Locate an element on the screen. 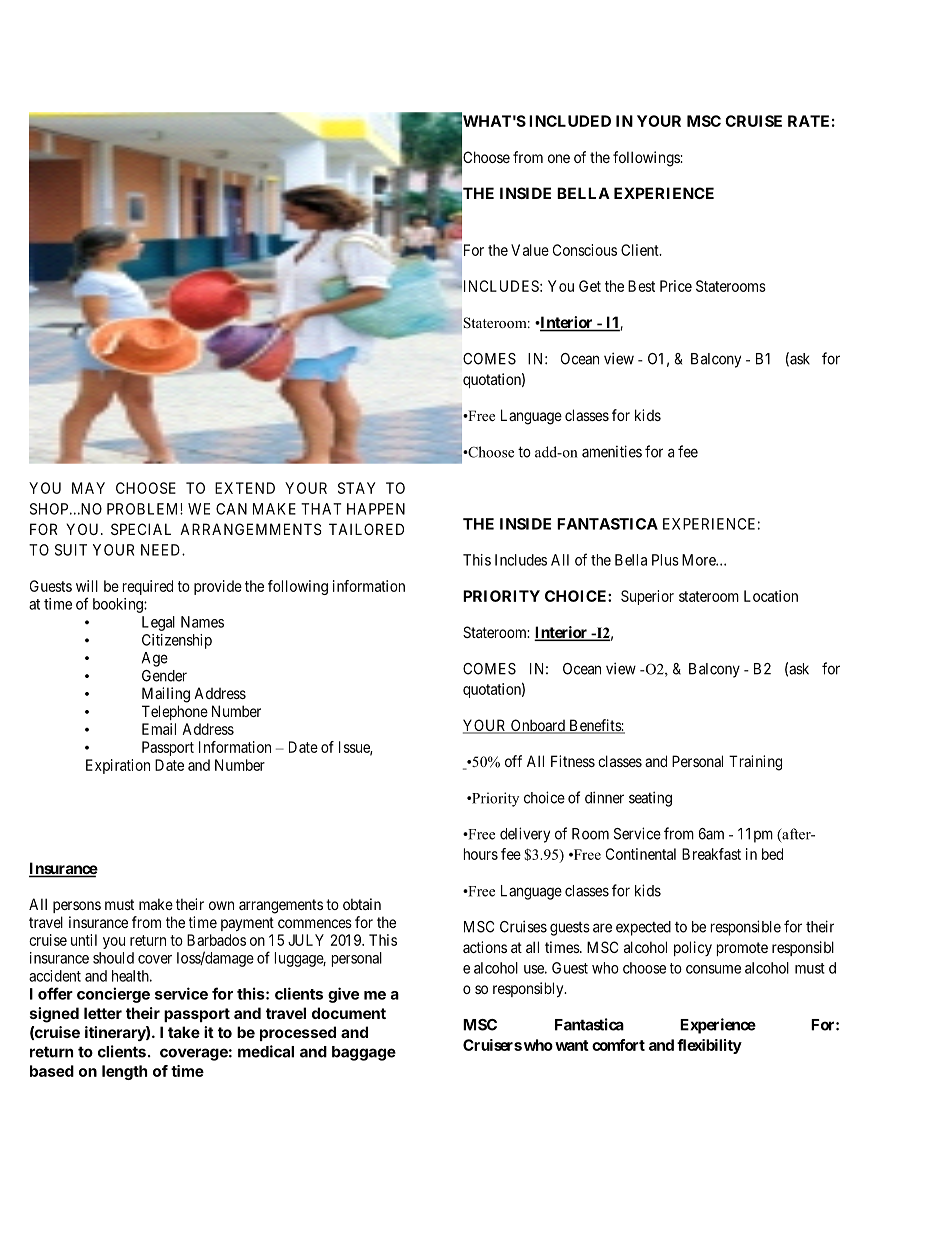 The image size is (952, 1233). baggage is located at coordinates (364, 1053).
